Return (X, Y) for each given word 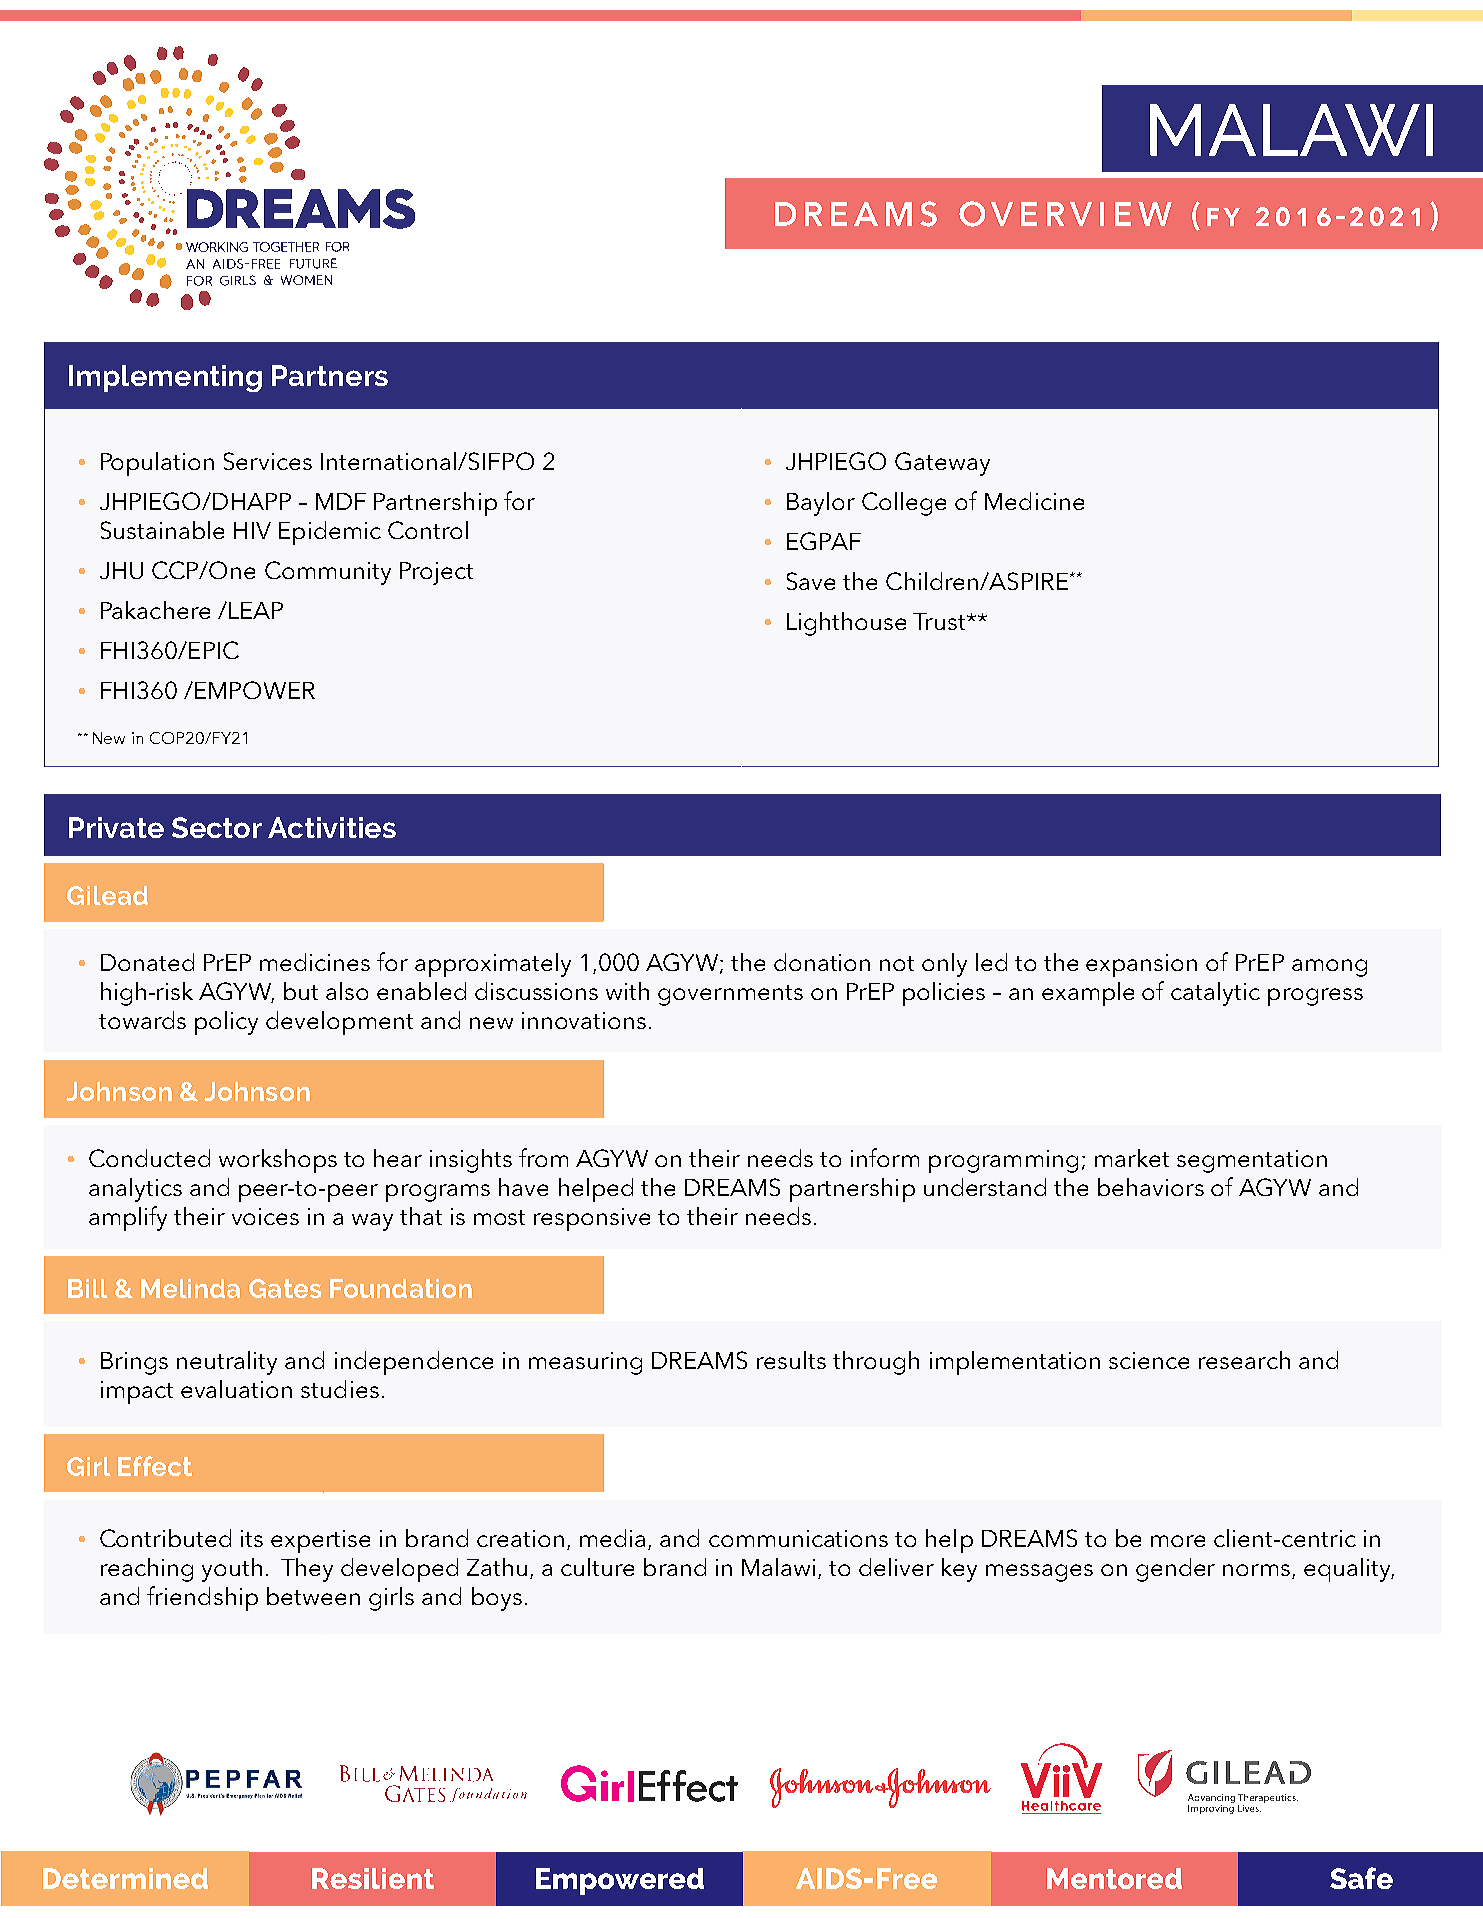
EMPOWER (255, 690)
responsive (592, 1219)
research (1244, 1360)
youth (232, 1570)
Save (811, 581)
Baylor (821, 504)
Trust (941, 621)
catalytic (1215, 994)
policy (226, 1023)
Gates (285, 1288)
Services (268, 461)
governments (730, 995)
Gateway (942, 464)
